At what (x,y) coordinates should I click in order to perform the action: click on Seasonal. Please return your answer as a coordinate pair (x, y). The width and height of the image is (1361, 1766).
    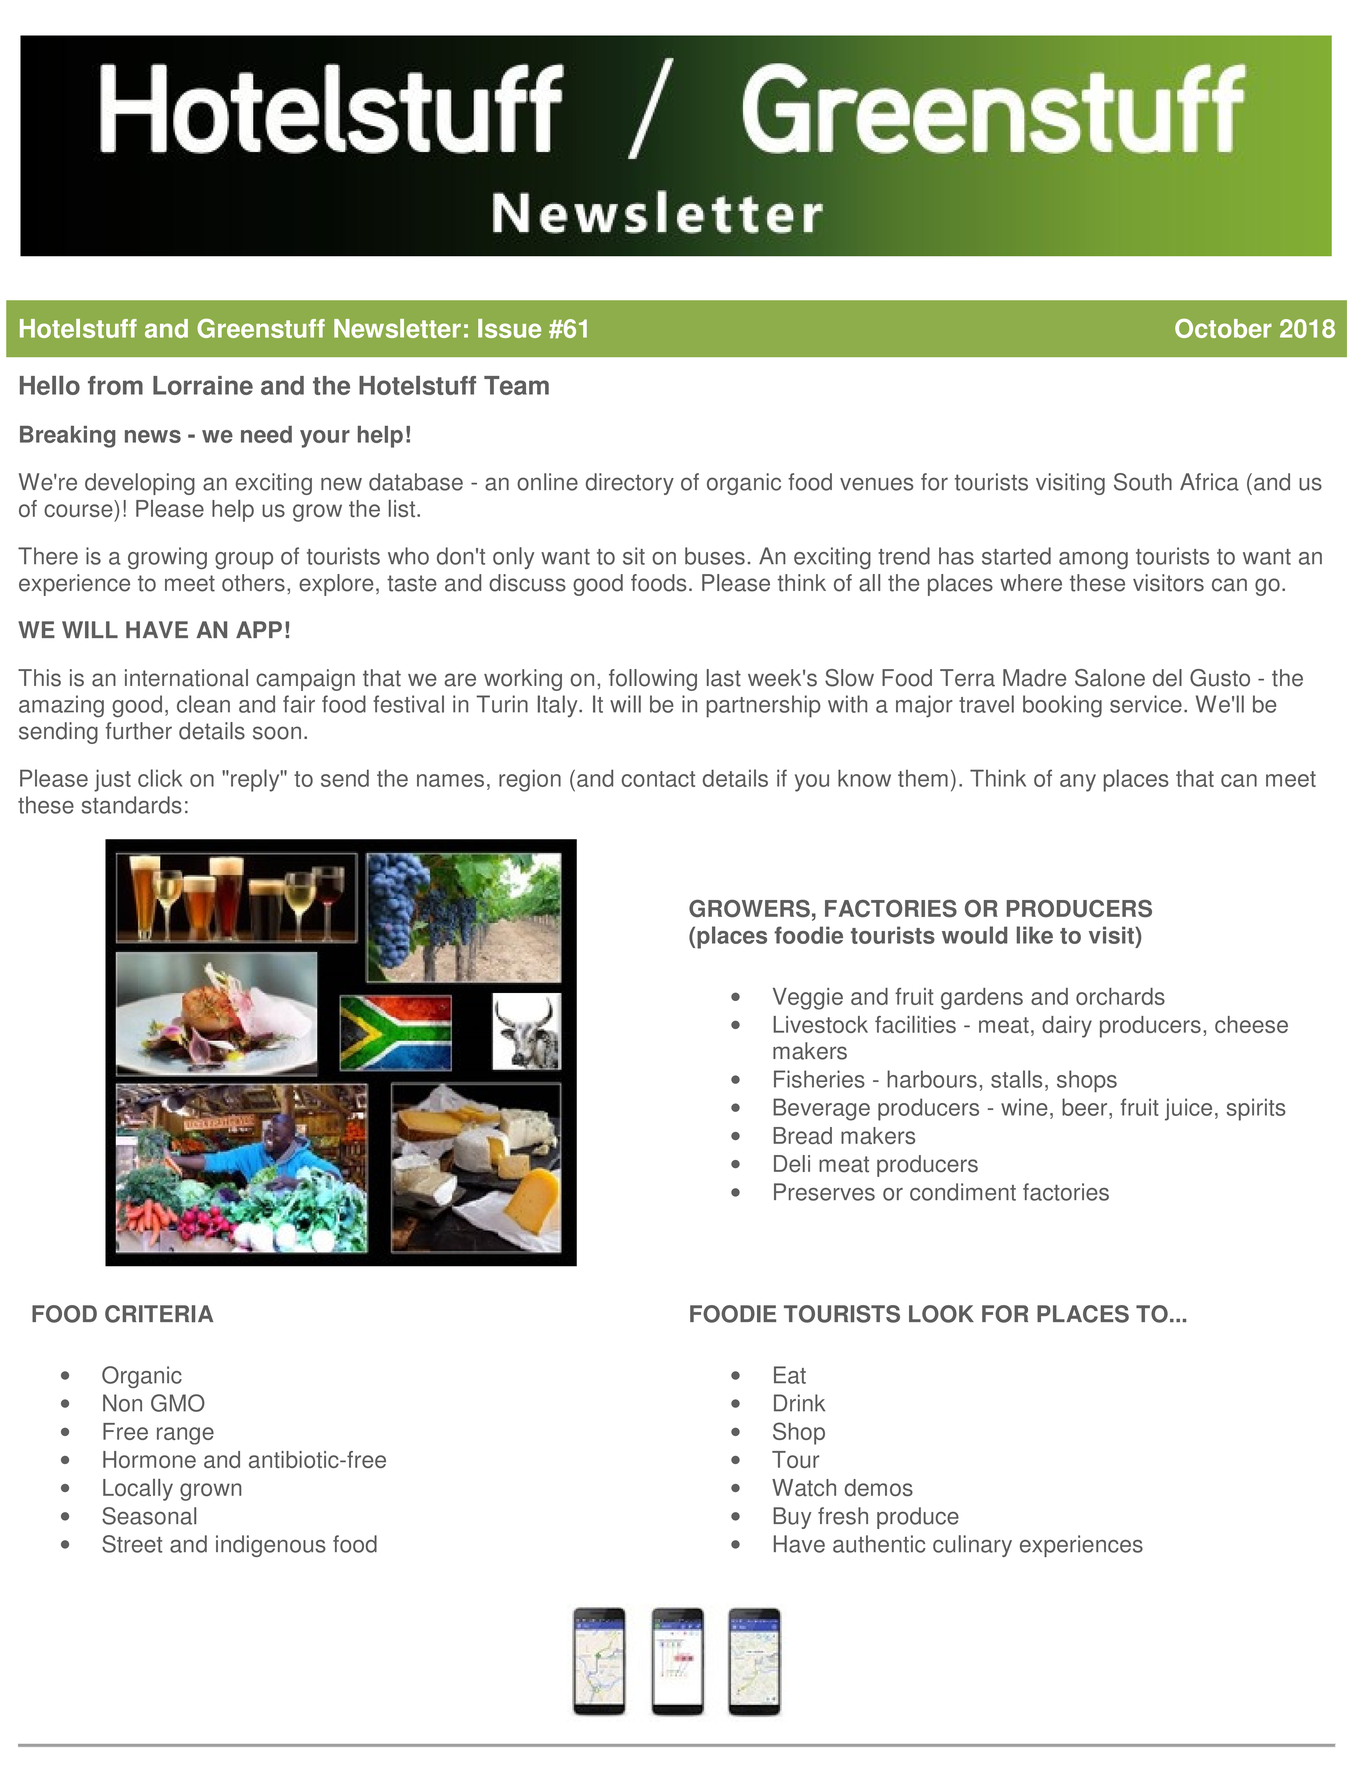
    Looking at the image, I should click on (149, 1516).
